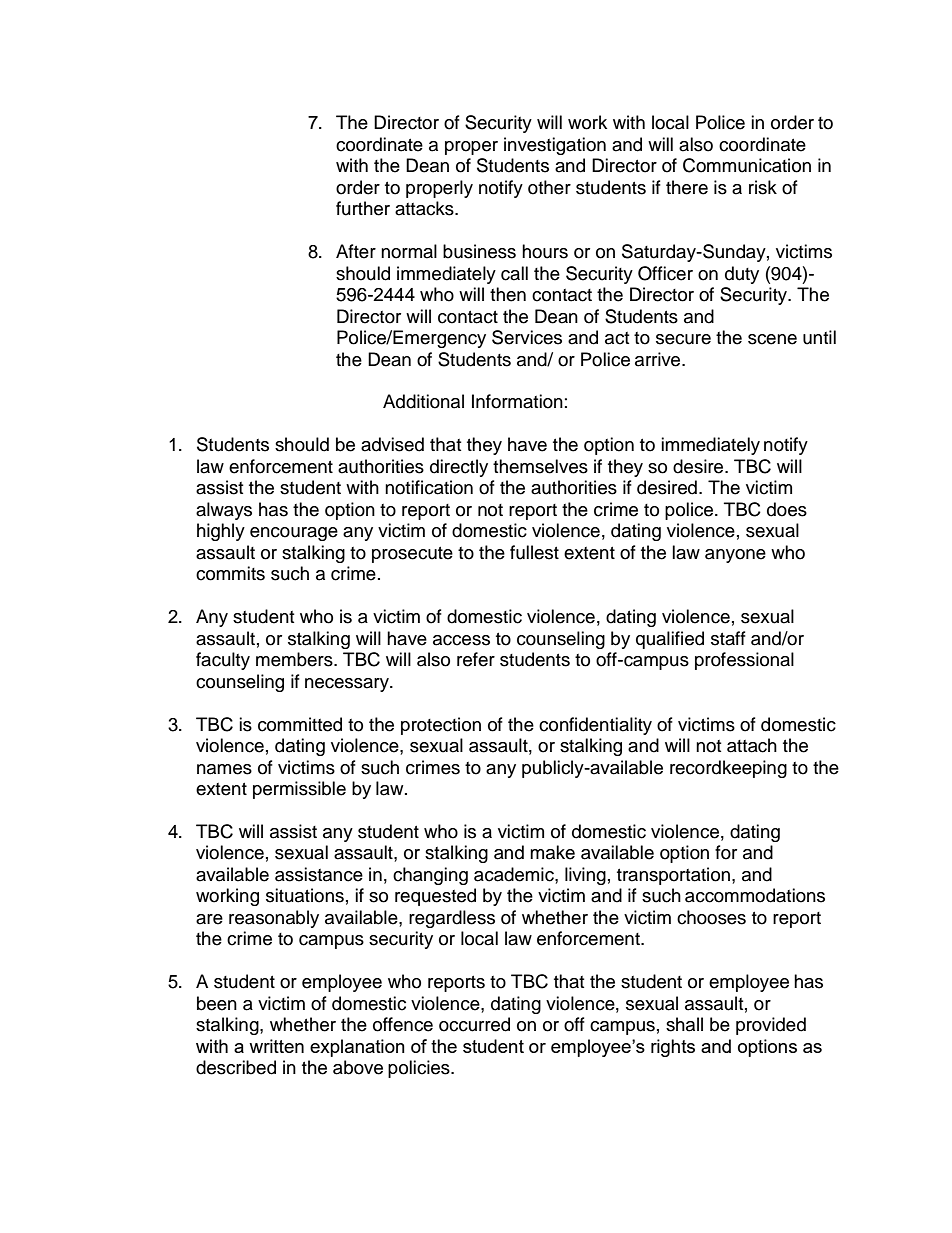 The width and height of the screenshot is (952, 1233). I want to click on written, so click(276, 1046).
